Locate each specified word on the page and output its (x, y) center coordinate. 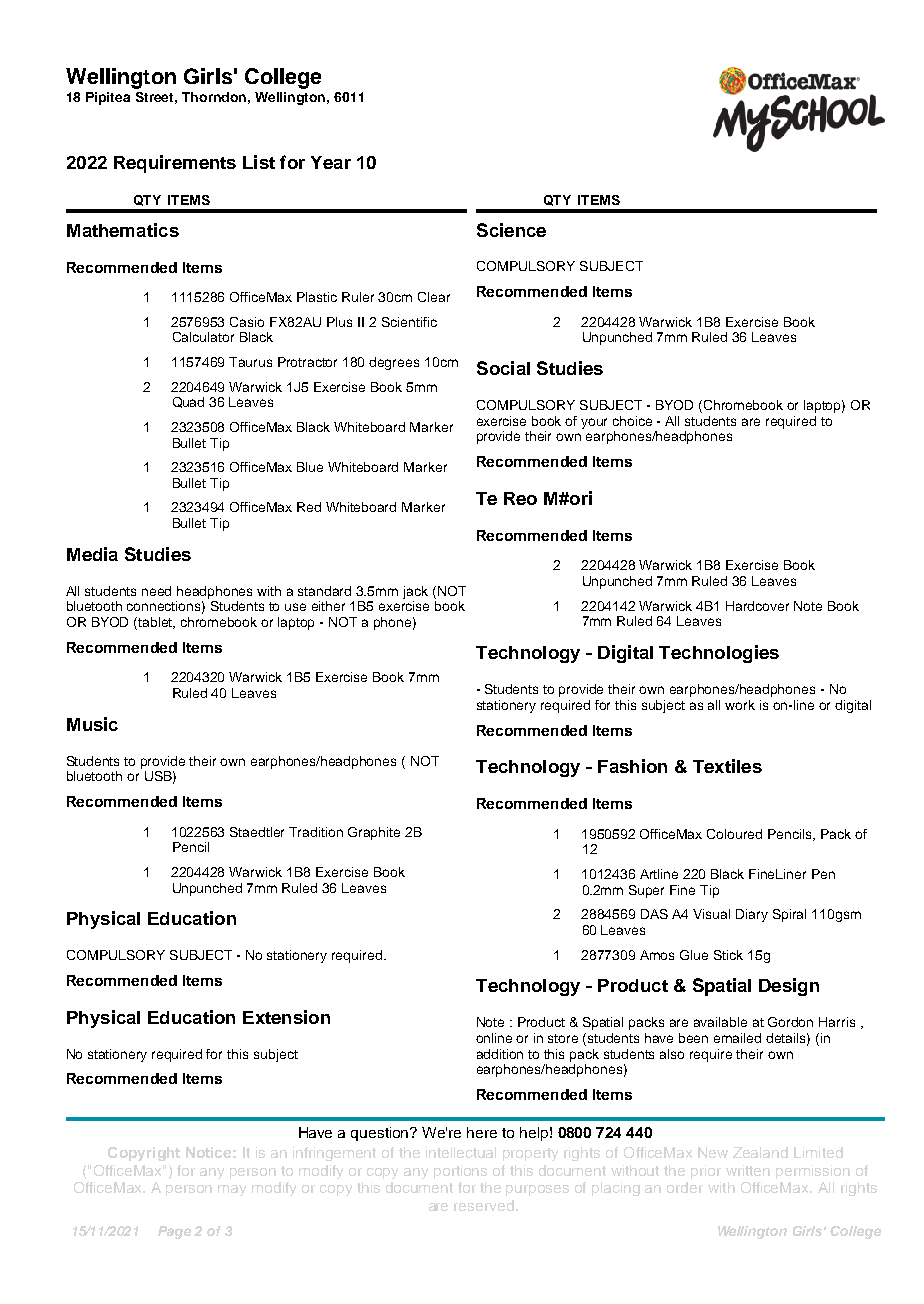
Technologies (719, 654)
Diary (752, 915)
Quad (188, 402)
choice (632, 421)
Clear (434, 297)
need (156, 591)
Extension (286, 1017)
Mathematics (123, 230)
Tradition (316, 832)
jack (415, 592)
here (482, 1132)
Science (511, 230)
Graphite (374, 833)
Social (503, 368)
